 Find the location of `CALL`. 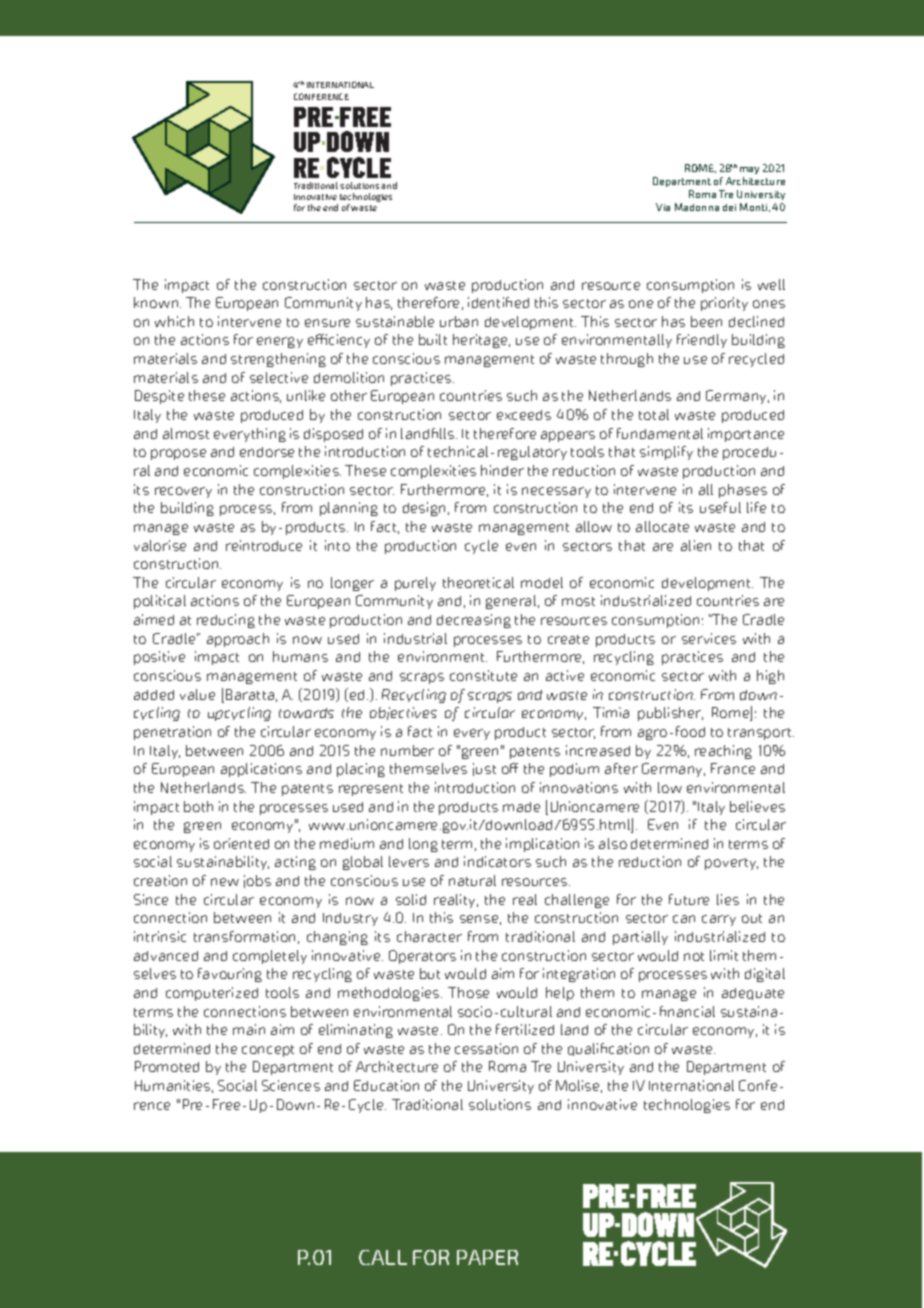

CALL is located at coordinates (383, 1257).
